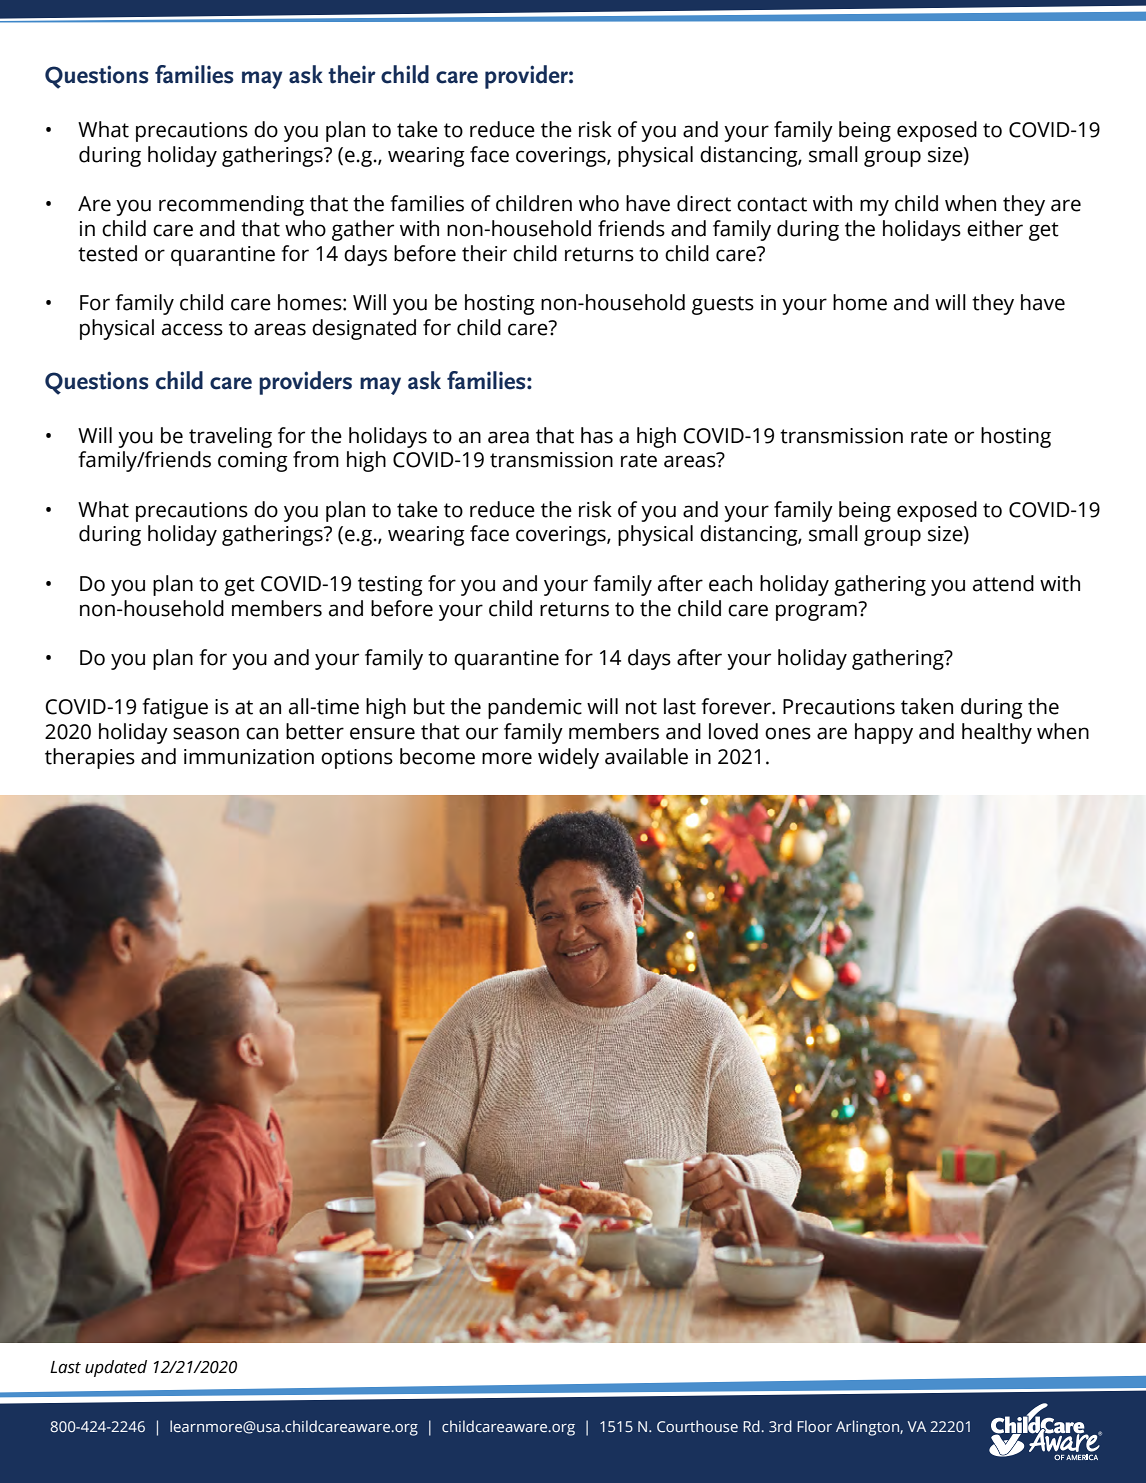  Describe the element at coordinates (868, 1428) in the screenshot. I see `Arlington` at that location.
